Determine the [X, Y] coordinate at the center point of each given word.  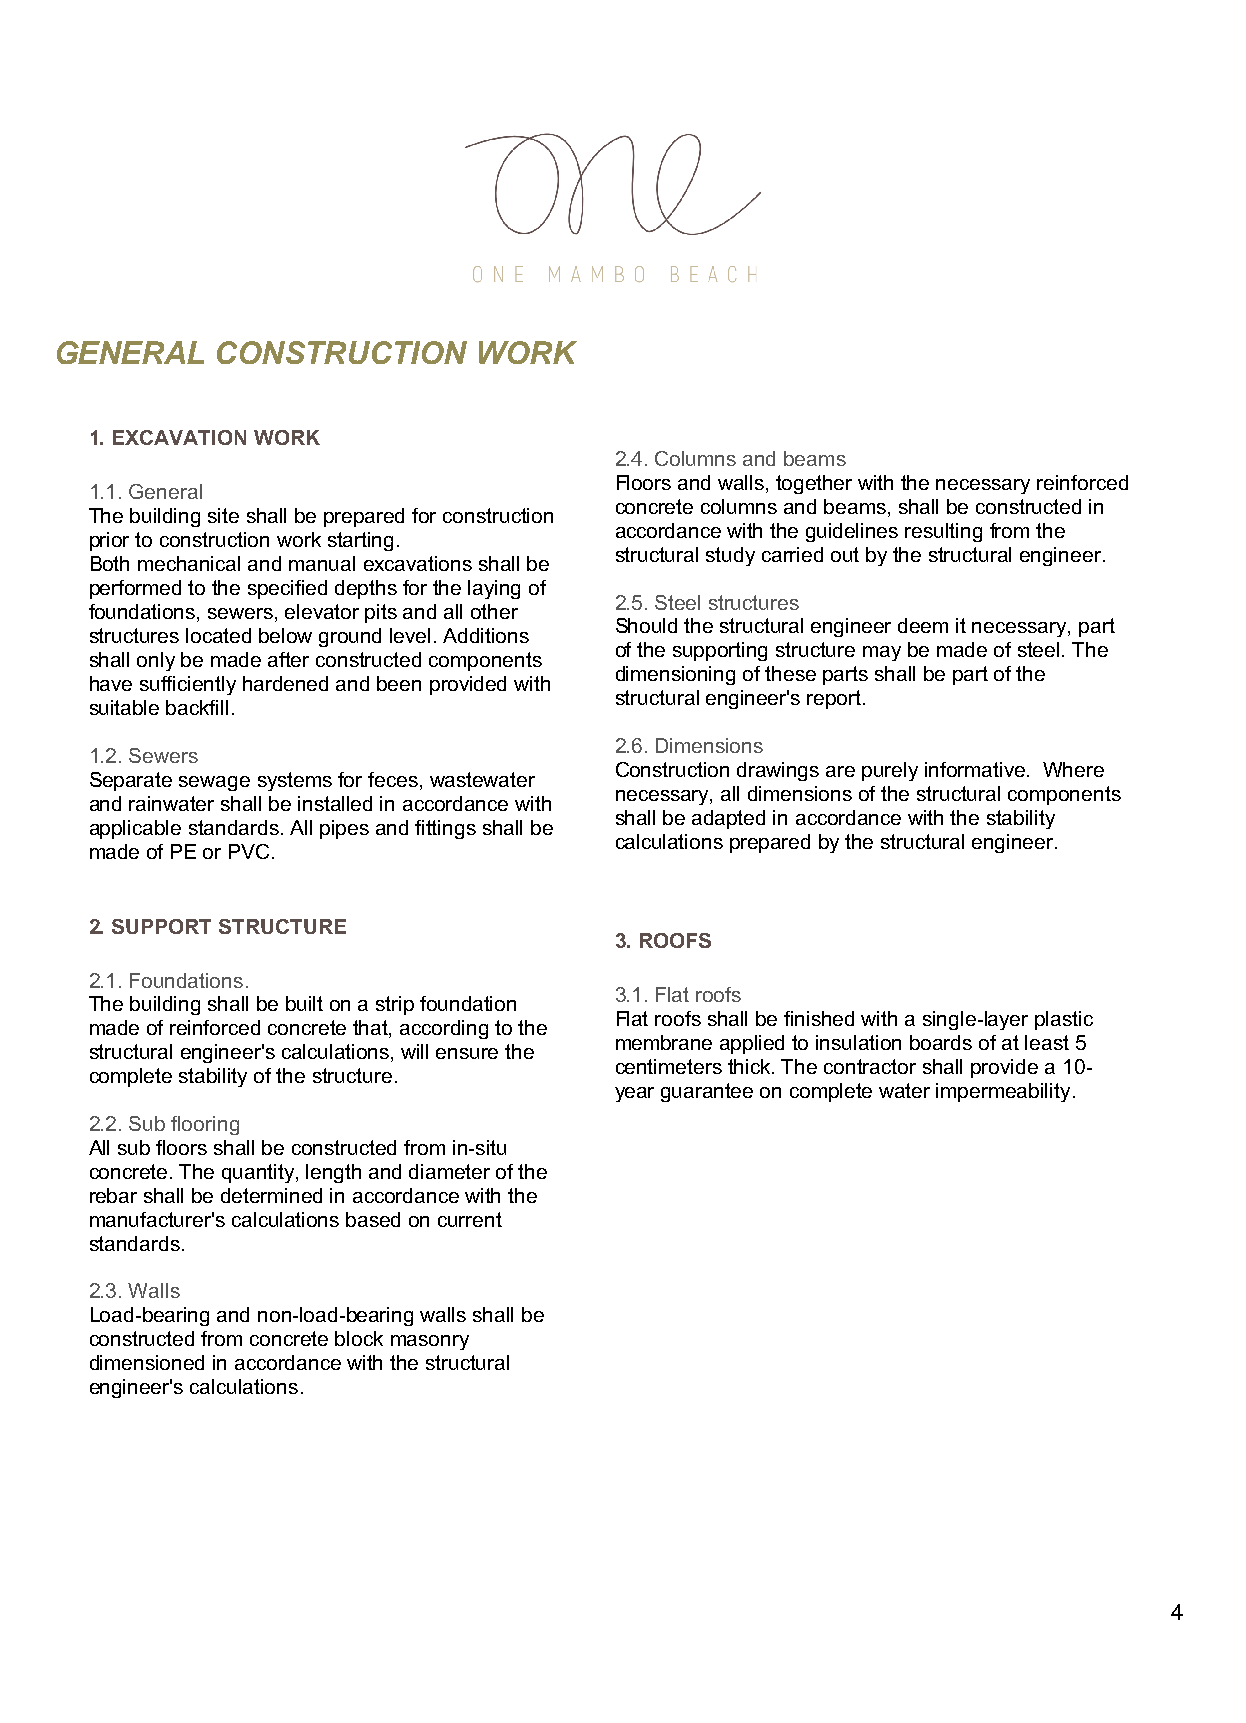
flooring [205, 1125]
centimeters [669, 1066]
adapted [728, 819]
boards [941, 1042]
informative [976, 769]
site [223, 515]
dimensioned [147, 1362]
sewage [214, 783]
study [730, 556]
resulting [943, 532]
